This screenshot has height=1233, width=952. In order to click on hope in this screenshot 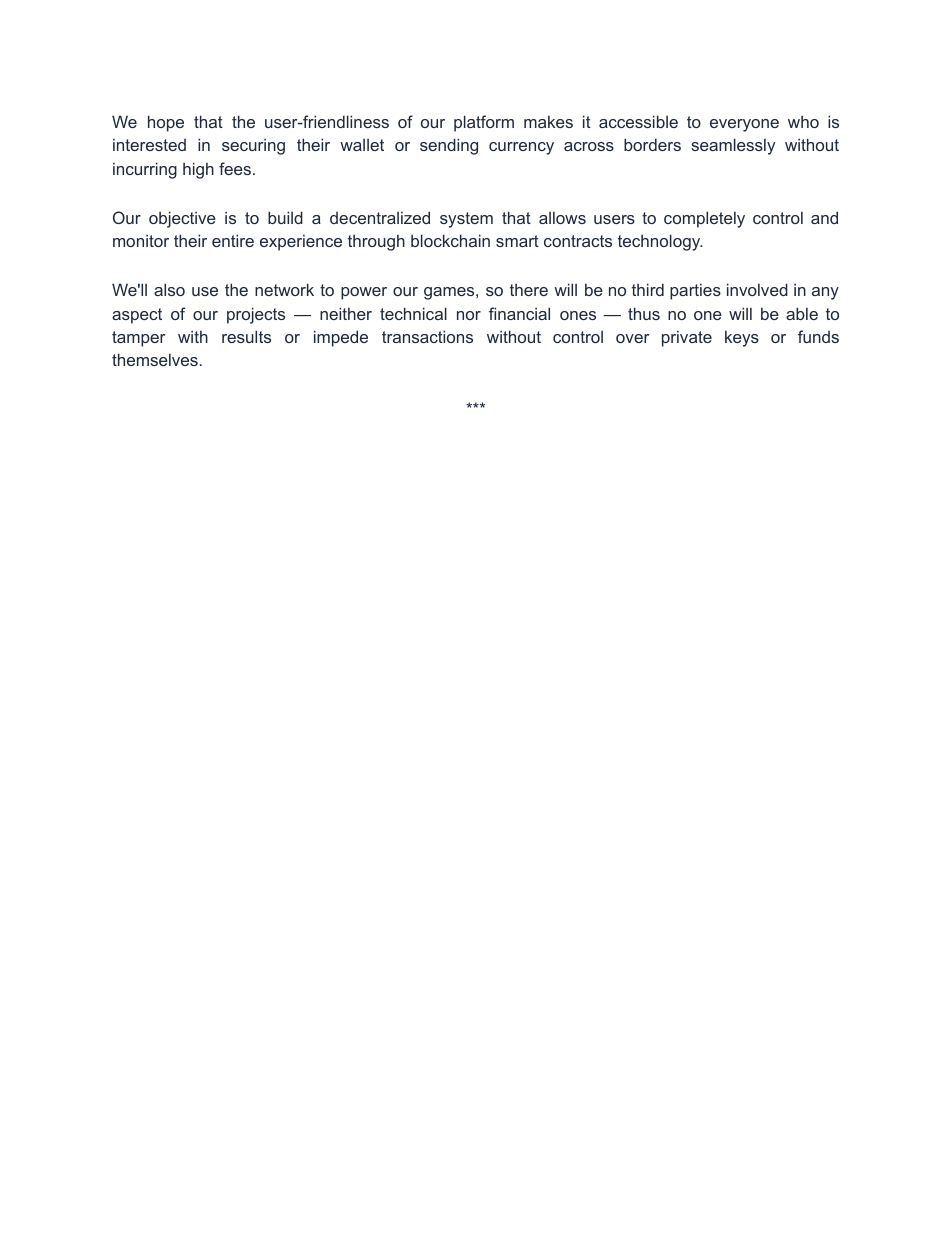, I will do `click(166, 123)`.
